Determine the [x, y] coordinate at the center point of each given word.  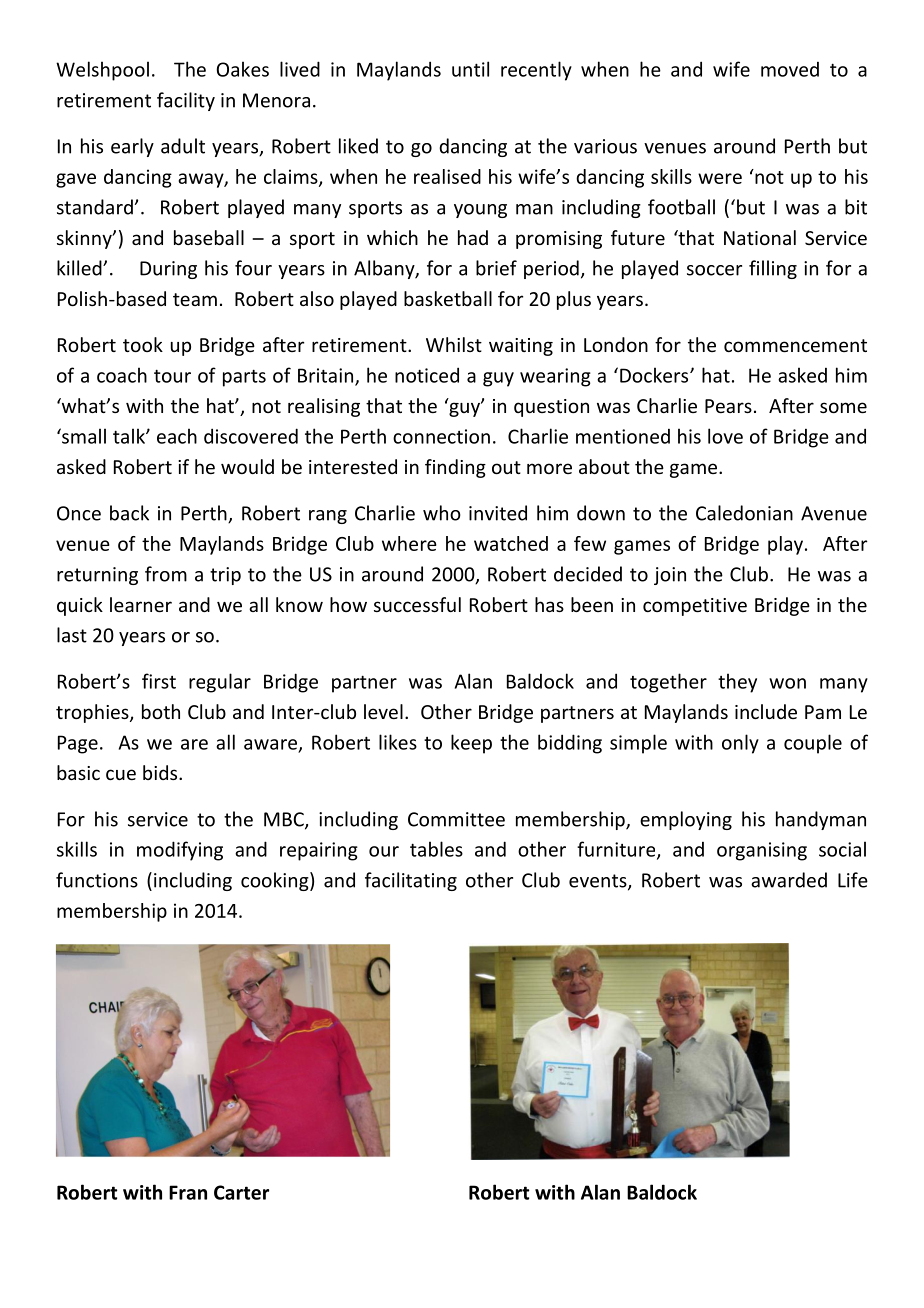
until [470, 69]
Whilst [454, 344]
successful [417, 604]
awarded [789, 880]
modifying [180, 851]
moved [790, 69]
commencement [795, 345]
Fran [188, 1192]
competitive [695, 607]
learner [141, 604]
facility [186, 101]
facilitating [411, 881]
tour [172, 376]
